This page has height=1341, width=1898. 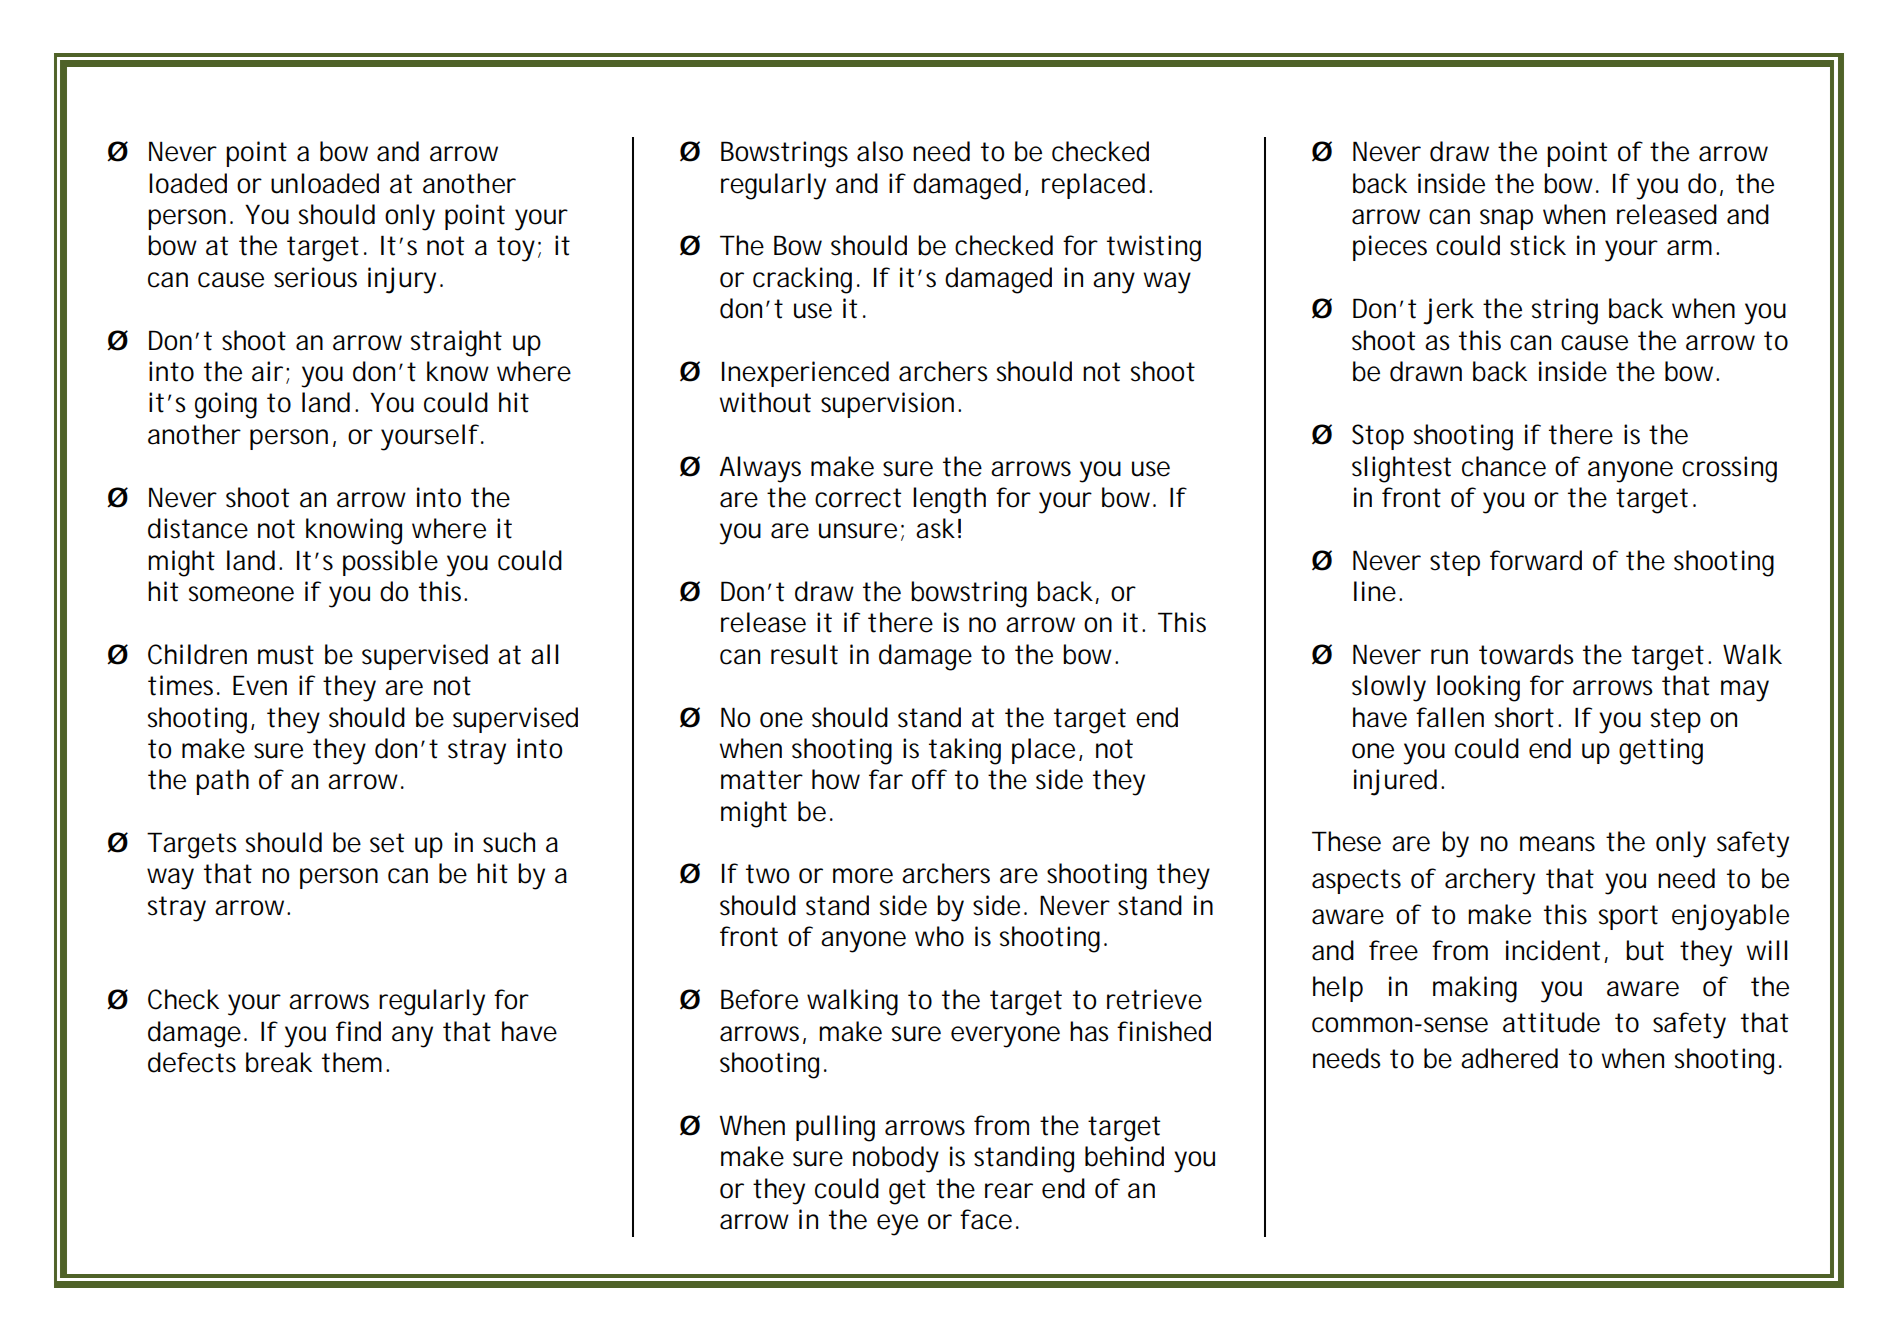 What do you see at coordinates (516, 249) in the page?
I see `toy` at bounding box center [516, 249].
